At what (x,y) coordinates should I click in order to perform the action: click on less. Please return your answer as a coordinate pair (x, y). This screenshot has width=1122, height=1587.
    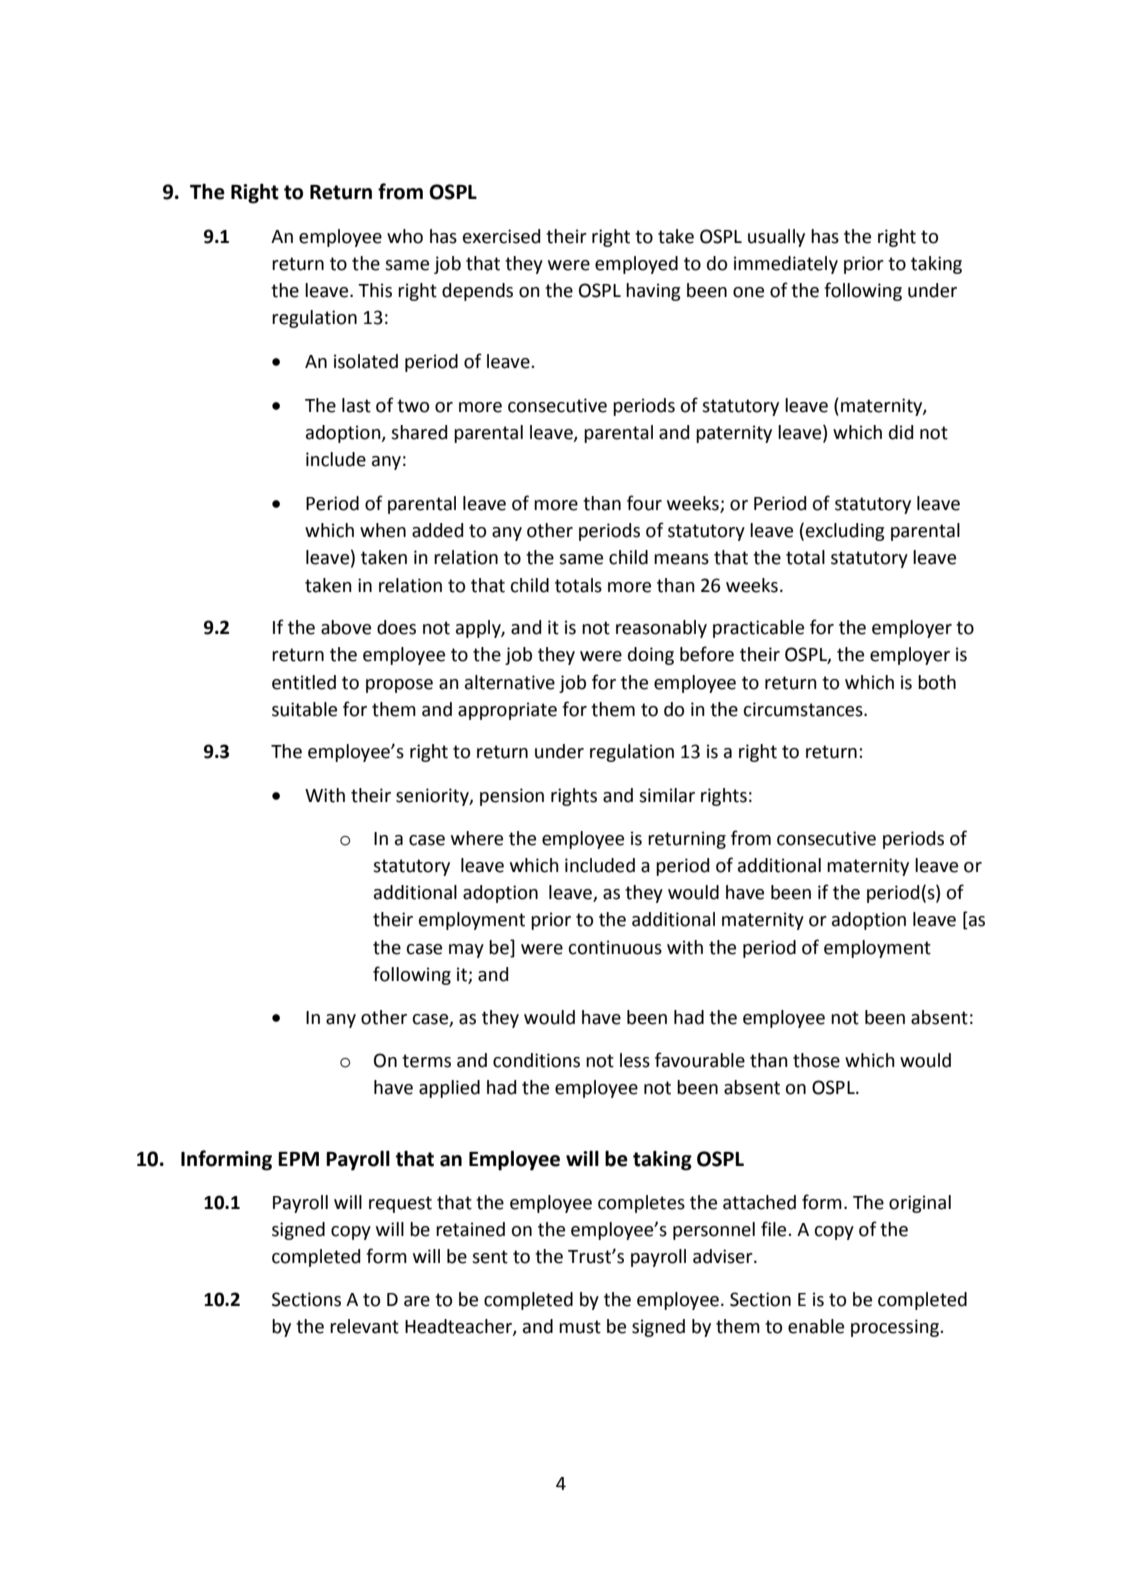
    Looking at the image, I should click on (635, 1060).
